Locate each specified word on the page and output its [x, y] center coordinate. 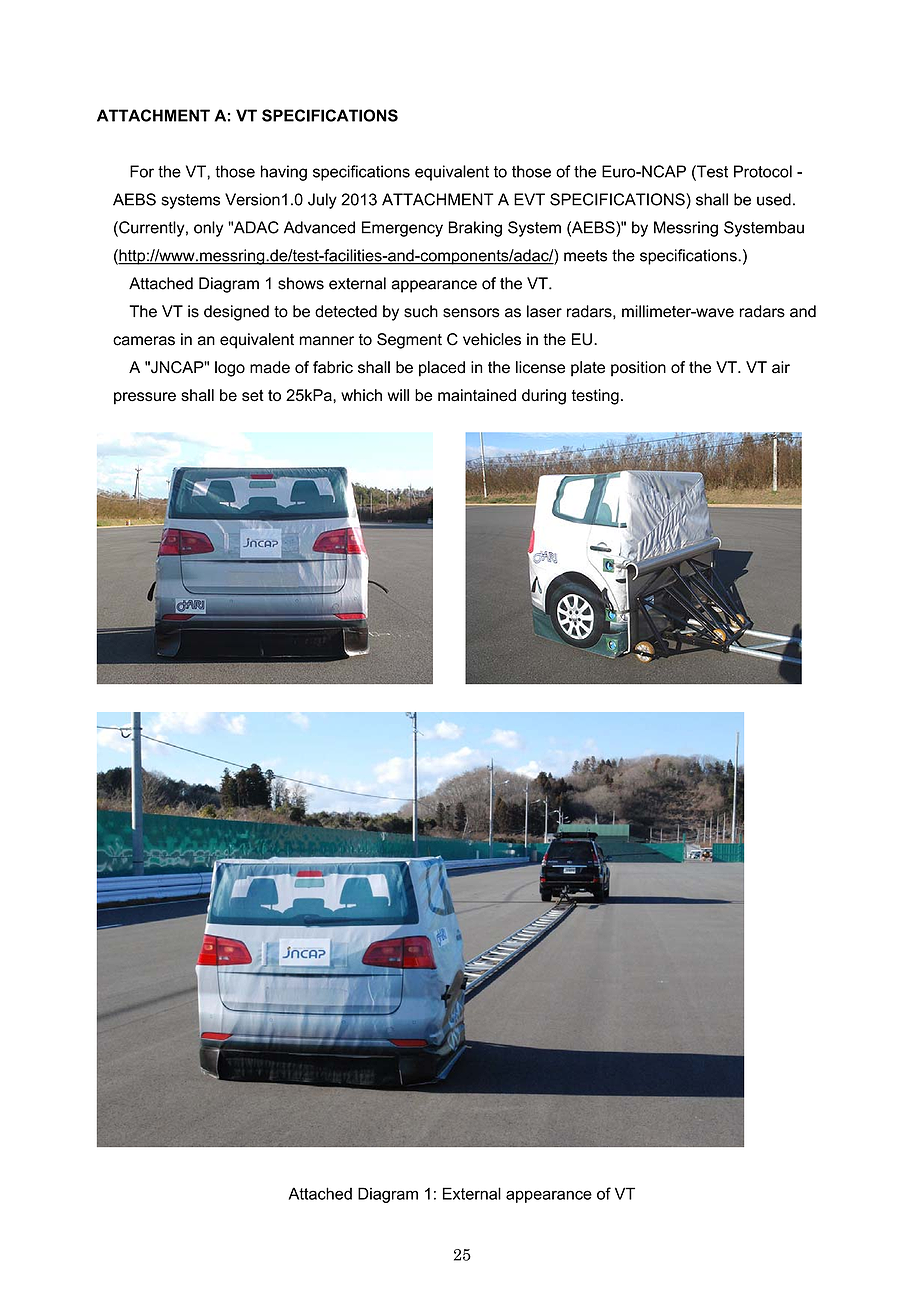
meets [585, 256]
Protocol [763, 171]
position [638, 369]
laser [544, 311]
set [253, 396]
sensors [471, 313]
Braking [475, 229]
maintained [477, 395]
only [208, 229]
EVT [529, 199]
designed [236, 313]
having [284, 173]
